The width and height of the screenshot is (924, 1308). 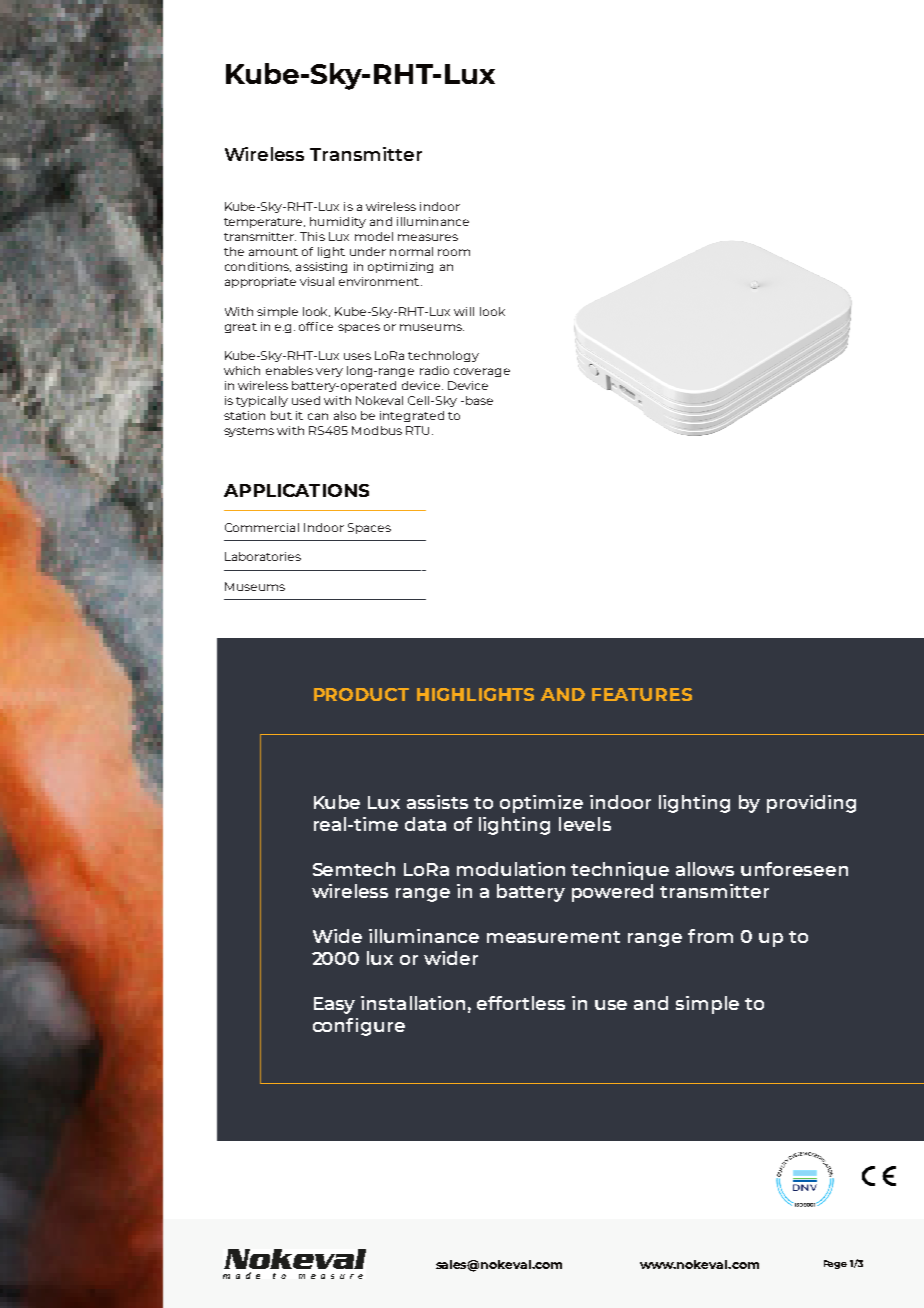 What do you see at coordinates (312, 236) in the screenshot?
I see `This` at bounding box center [312, 236].
